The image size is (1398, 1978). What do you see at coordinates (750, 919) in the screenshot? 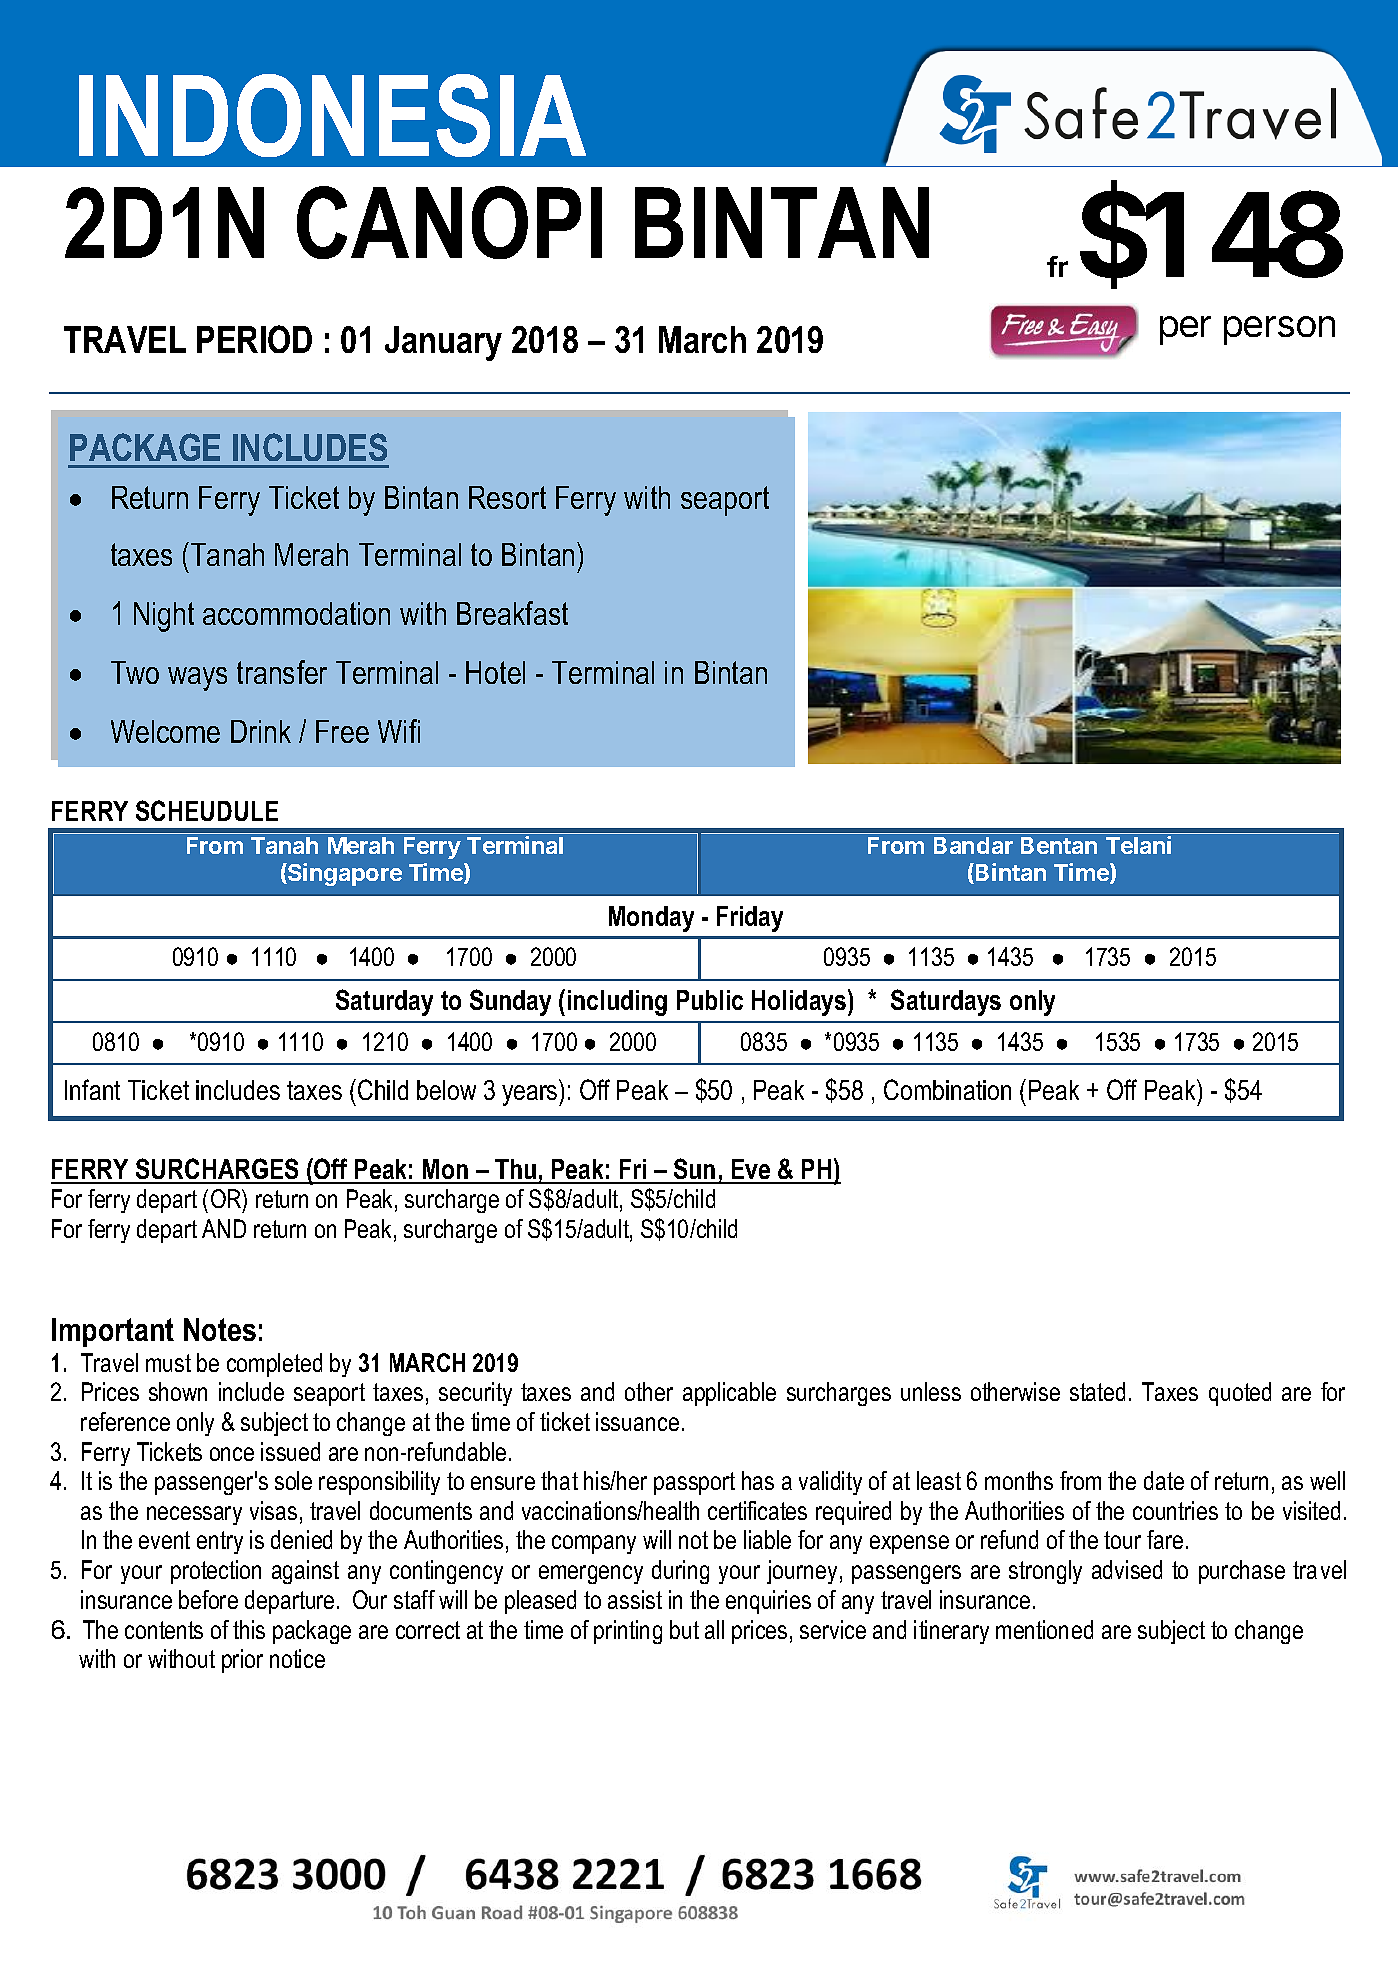
I see `Friday` at bounding box center [750, 919].
